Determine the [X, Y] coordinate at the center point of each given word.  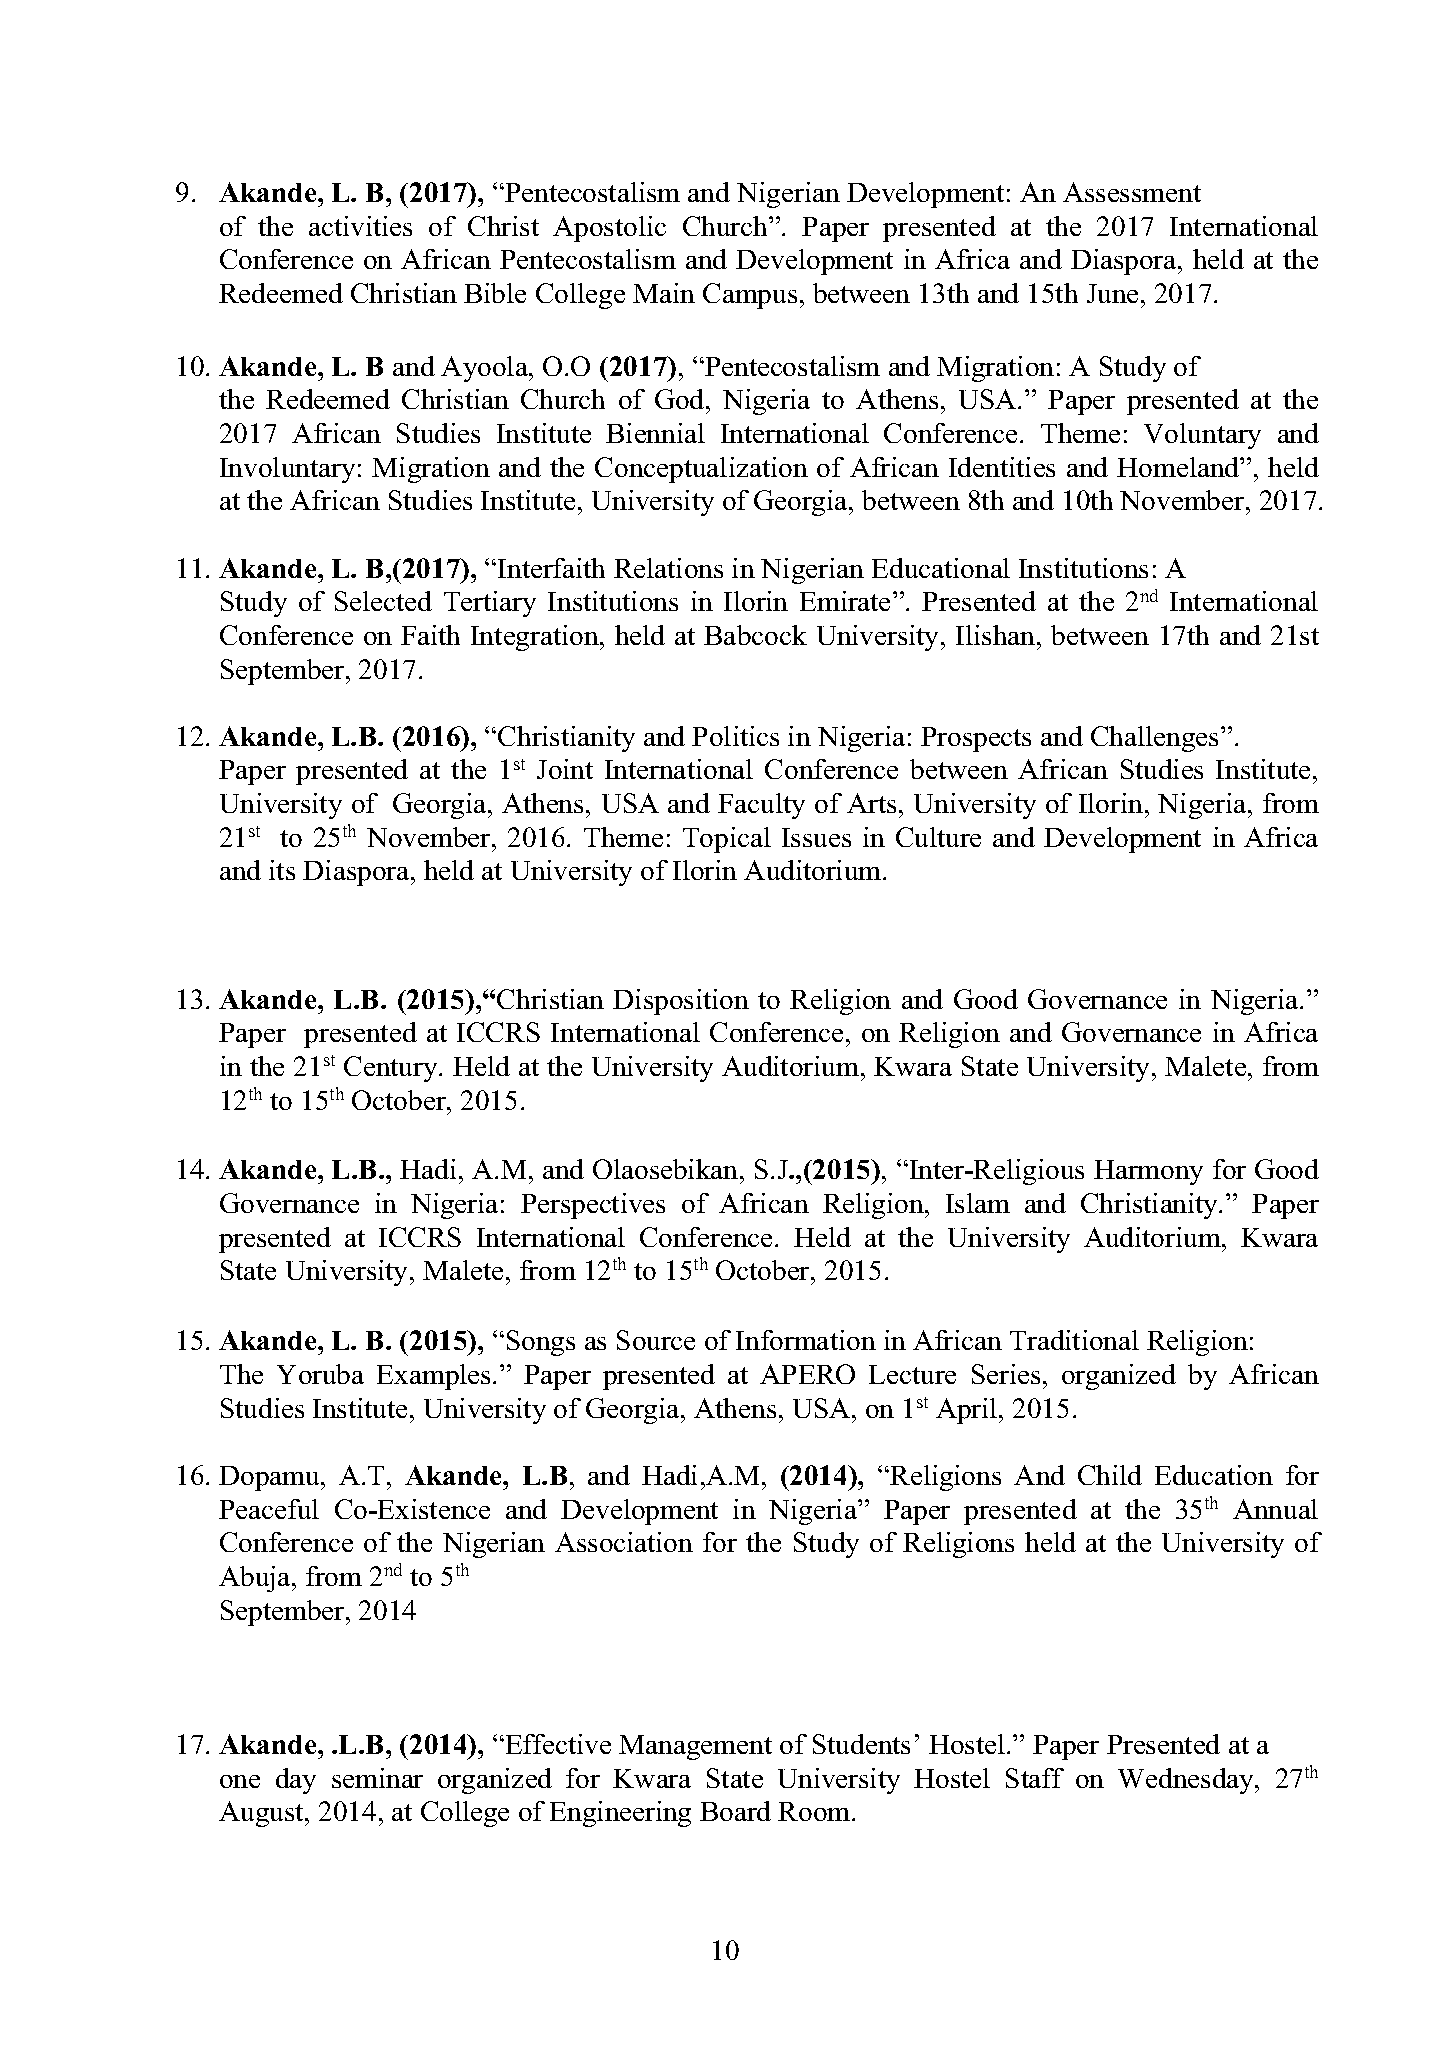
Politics [735, 736]
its [282, 870]
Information [806, 1340]
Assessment [1132, 192]
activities [360, 226]
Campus [750, 296]
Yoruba [320, 1374]
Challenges [1154, 739]
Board [735, 1811]
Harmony [1148, 1172]
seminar [377, 1778]
